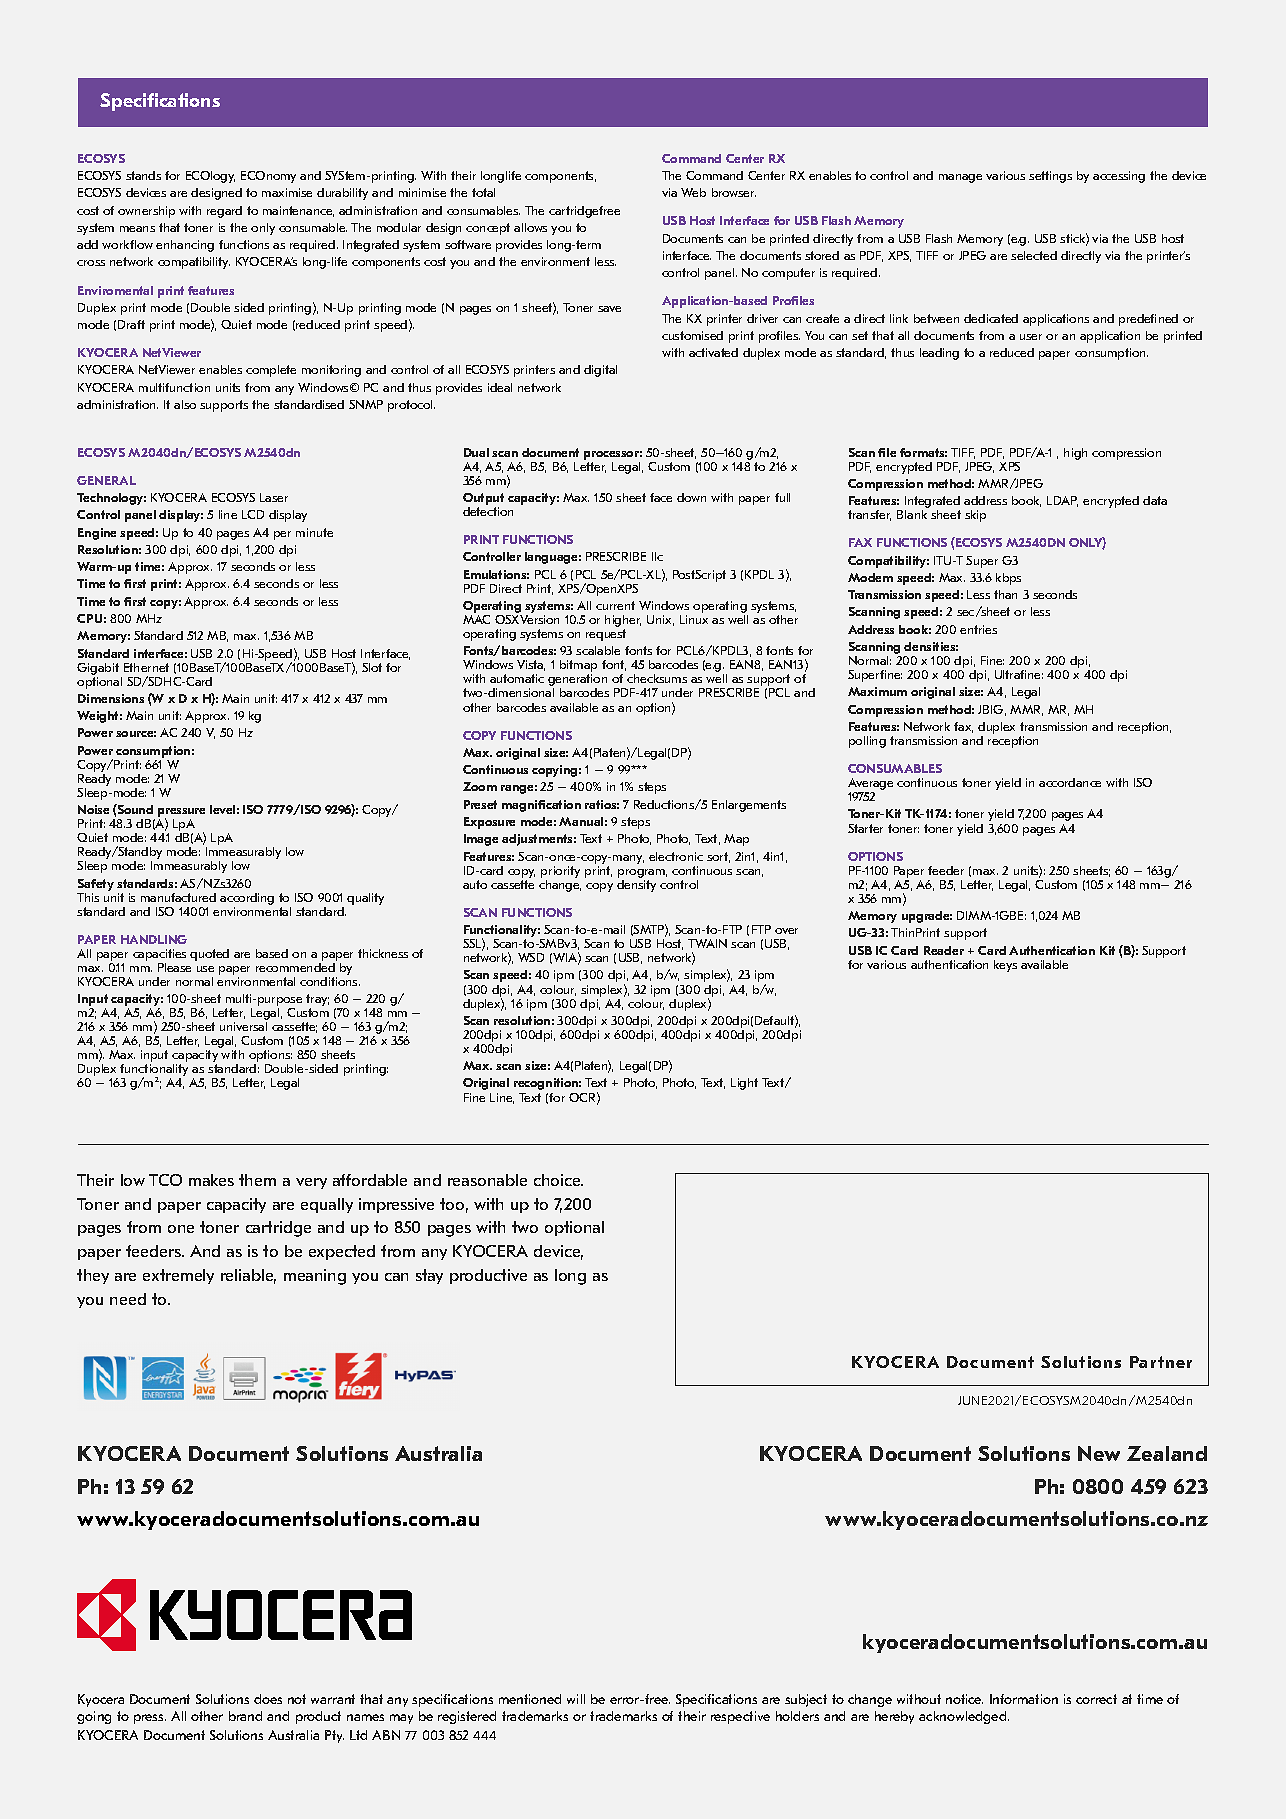 Image resolution: width=1286 pixels, height=1819 pixels. I want to click on Web, so click(693, 192).
